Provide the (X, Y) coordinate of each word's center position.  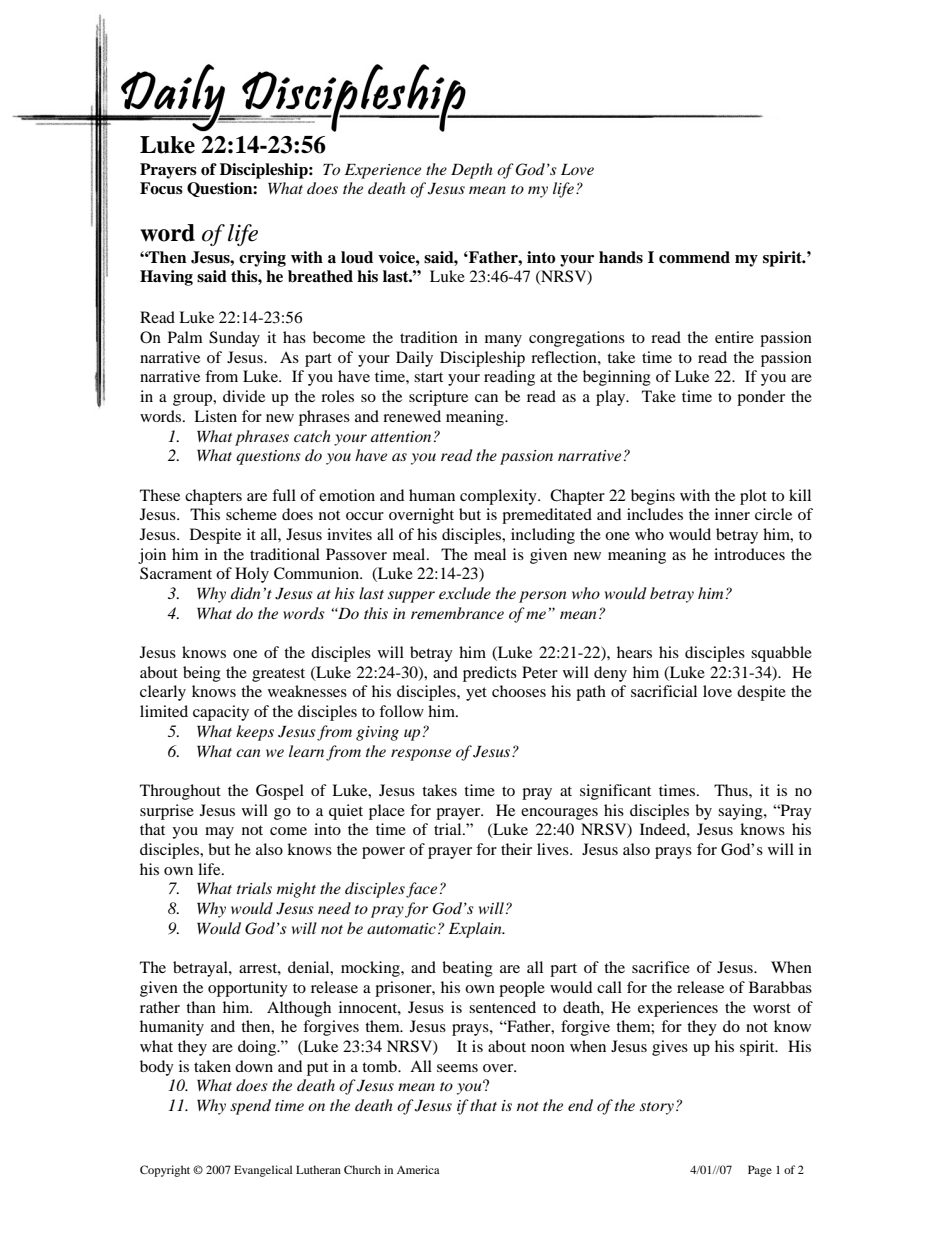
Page (760, 1171)
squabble (781, 654)
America (418, 1169)
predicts (490, 674)
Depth (472, 171)
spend (250, 1107)
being (202, 674)
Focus (161, 188)
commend (694, 257)
